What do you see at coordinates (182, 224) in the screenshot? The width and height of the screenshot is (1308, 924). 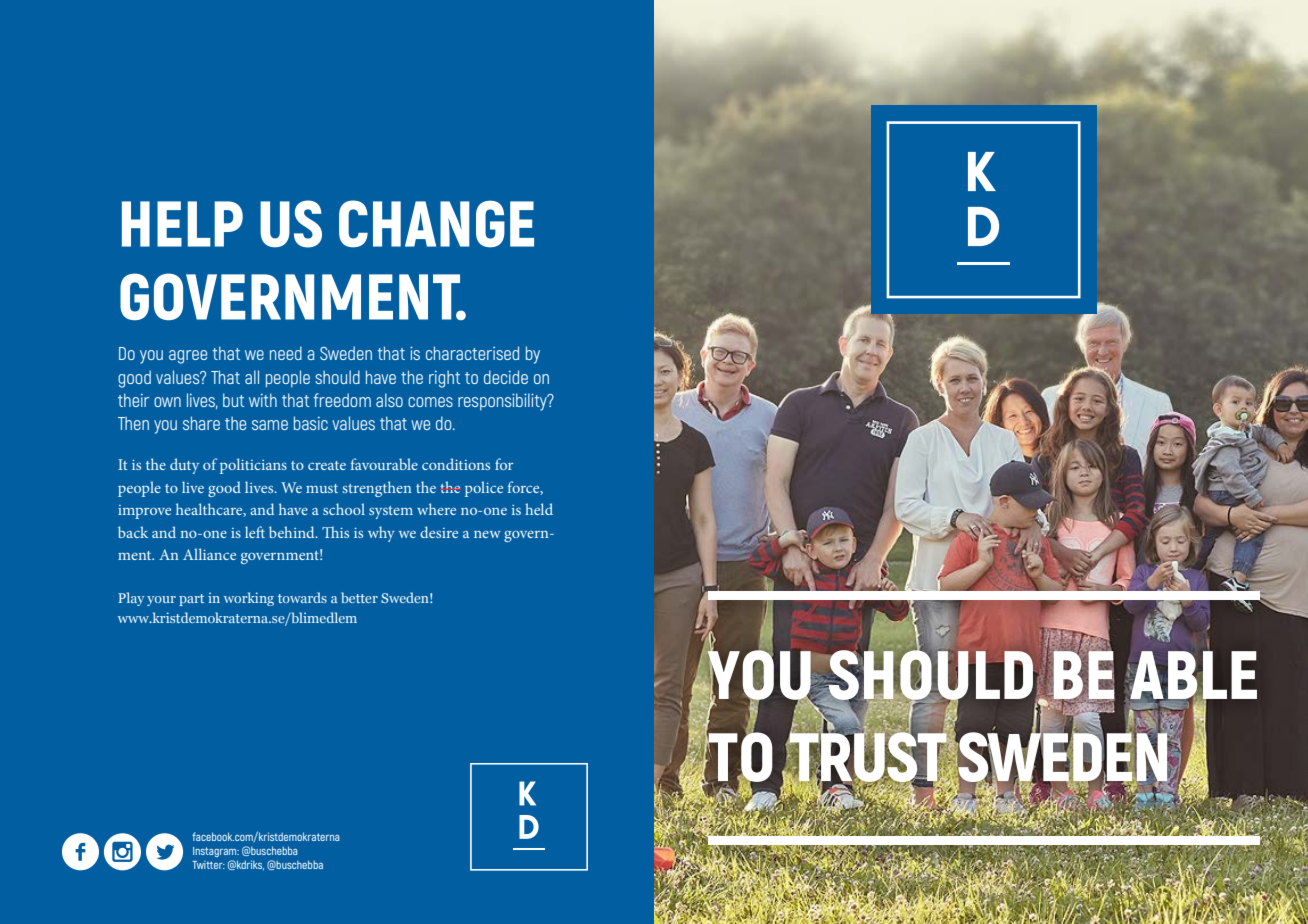 I see `HELP` at bounding box center [182, 224].
